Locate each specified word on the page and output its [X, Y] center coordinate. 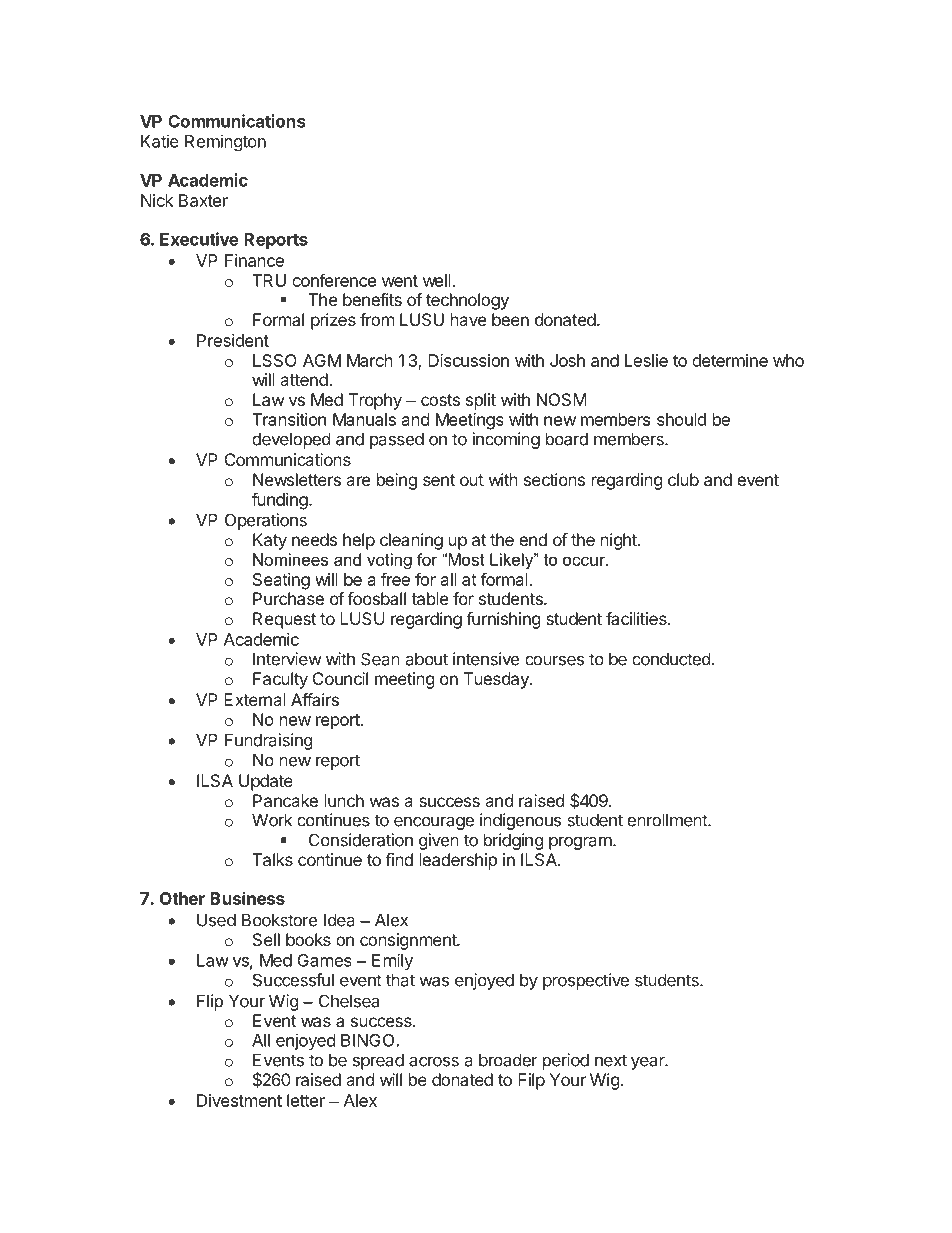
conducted [671, 659]
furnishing [503, 620]
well [438, 280]
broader [508, 1060]
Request [284, 620]
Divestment [239, 1100]
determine [730, 360]
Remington [225, 142]
